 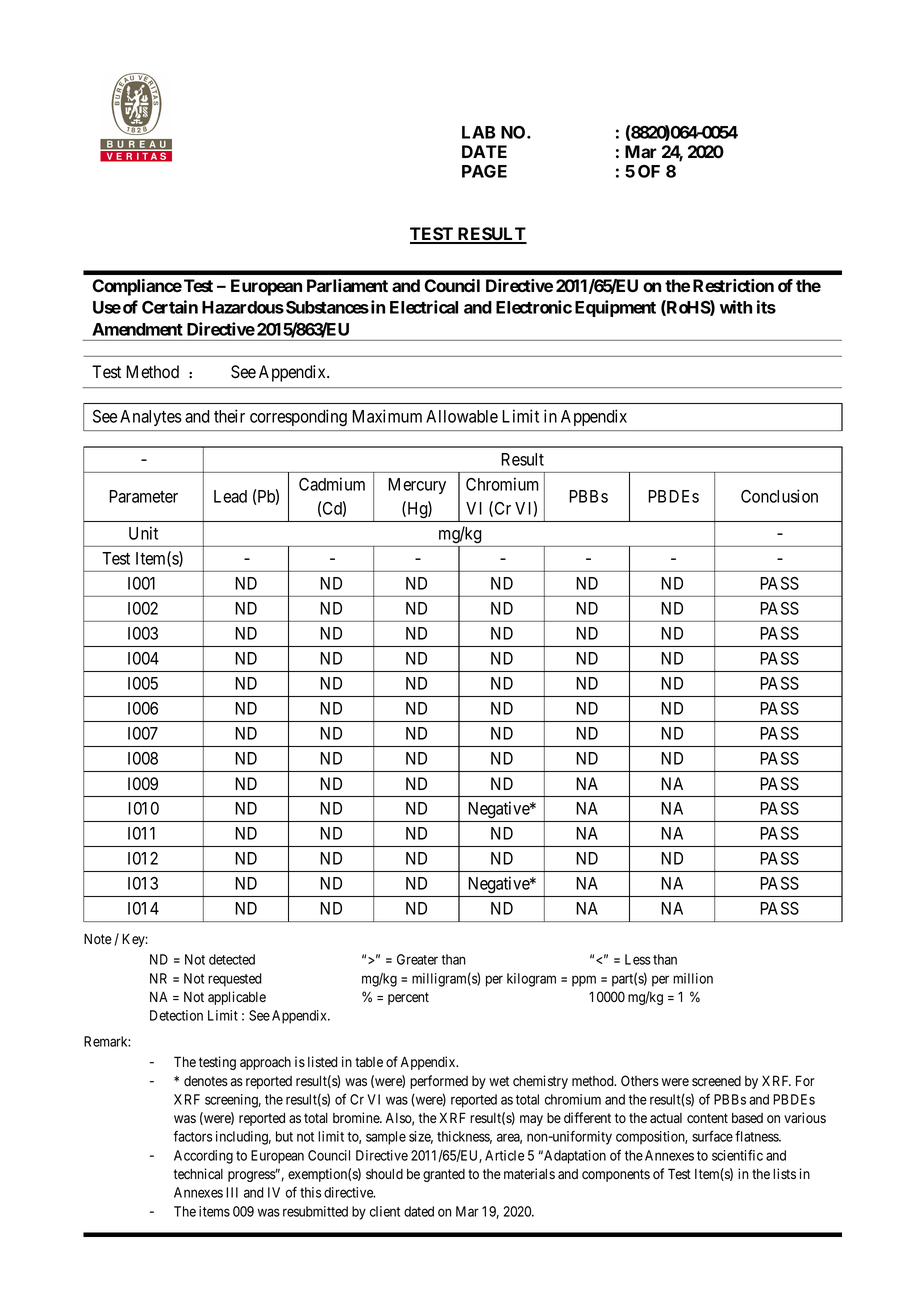 I want to click on PAGE, so click(x=484, y=171).
